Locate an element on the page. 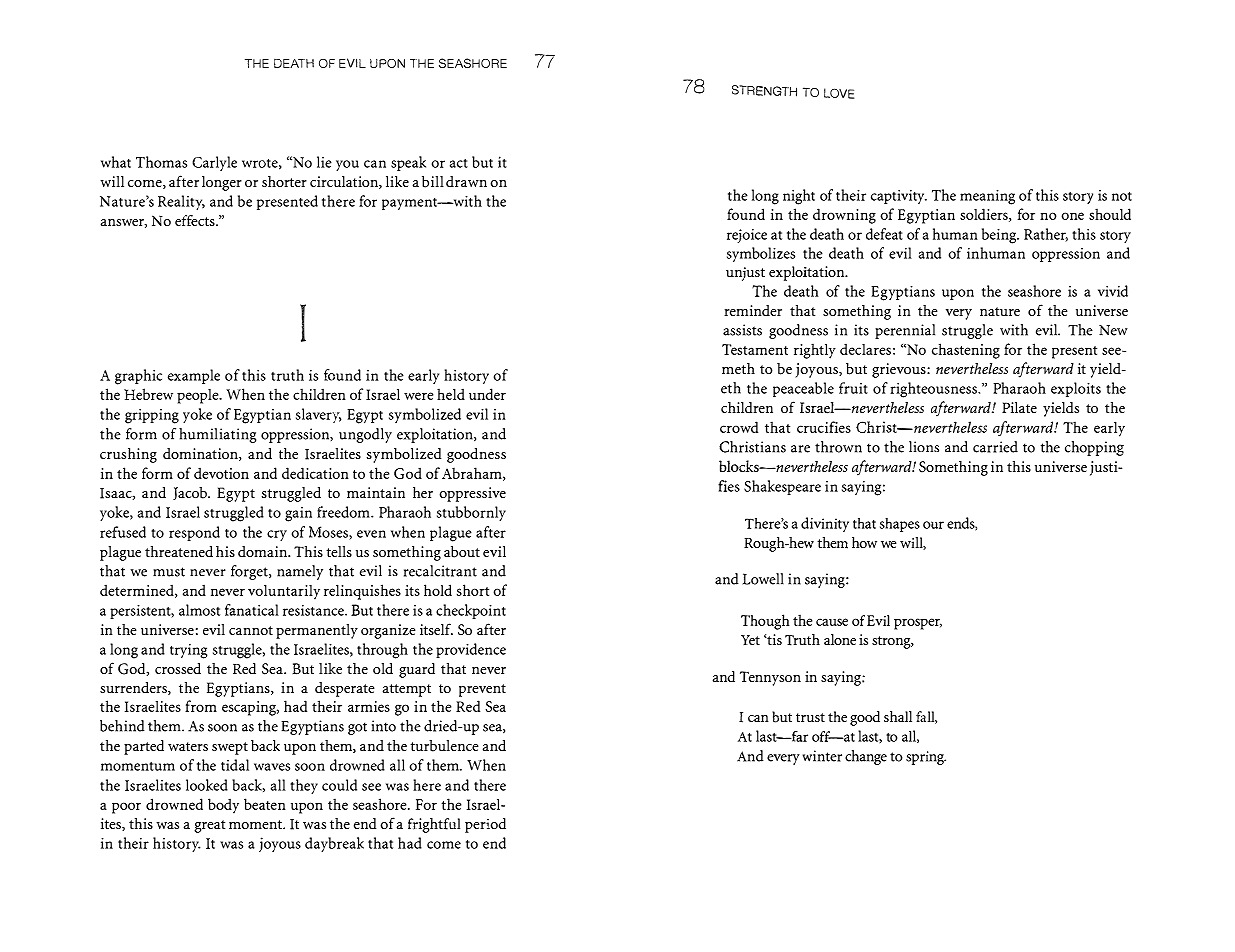  Yet is located at coordinates (750, 640).
